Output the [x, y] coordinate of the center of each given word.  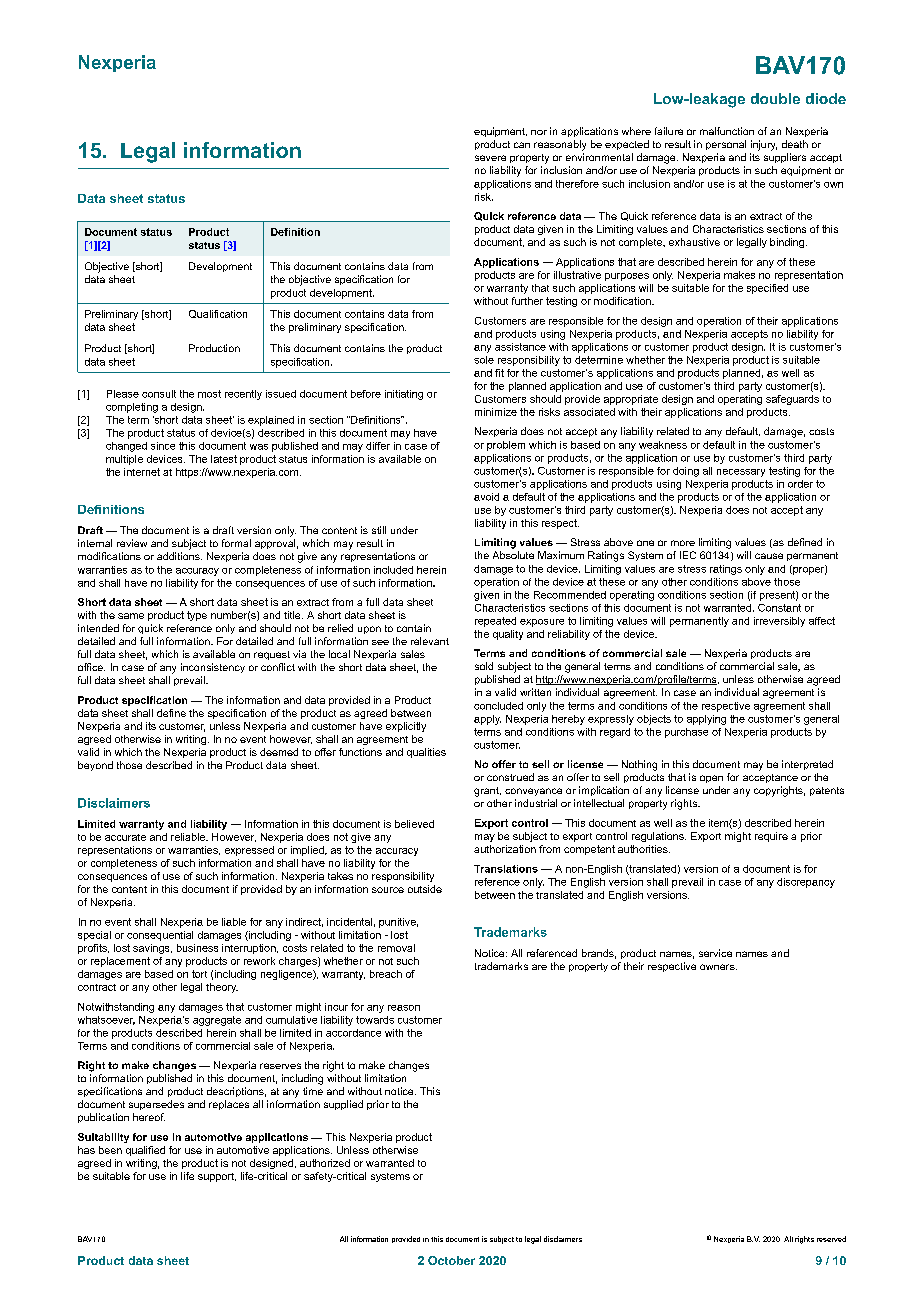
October [451, 1260]
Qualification [218, 314]
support [217, 1177]
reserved [831, 1239]
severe [490, 158]
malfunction [727, 131]
